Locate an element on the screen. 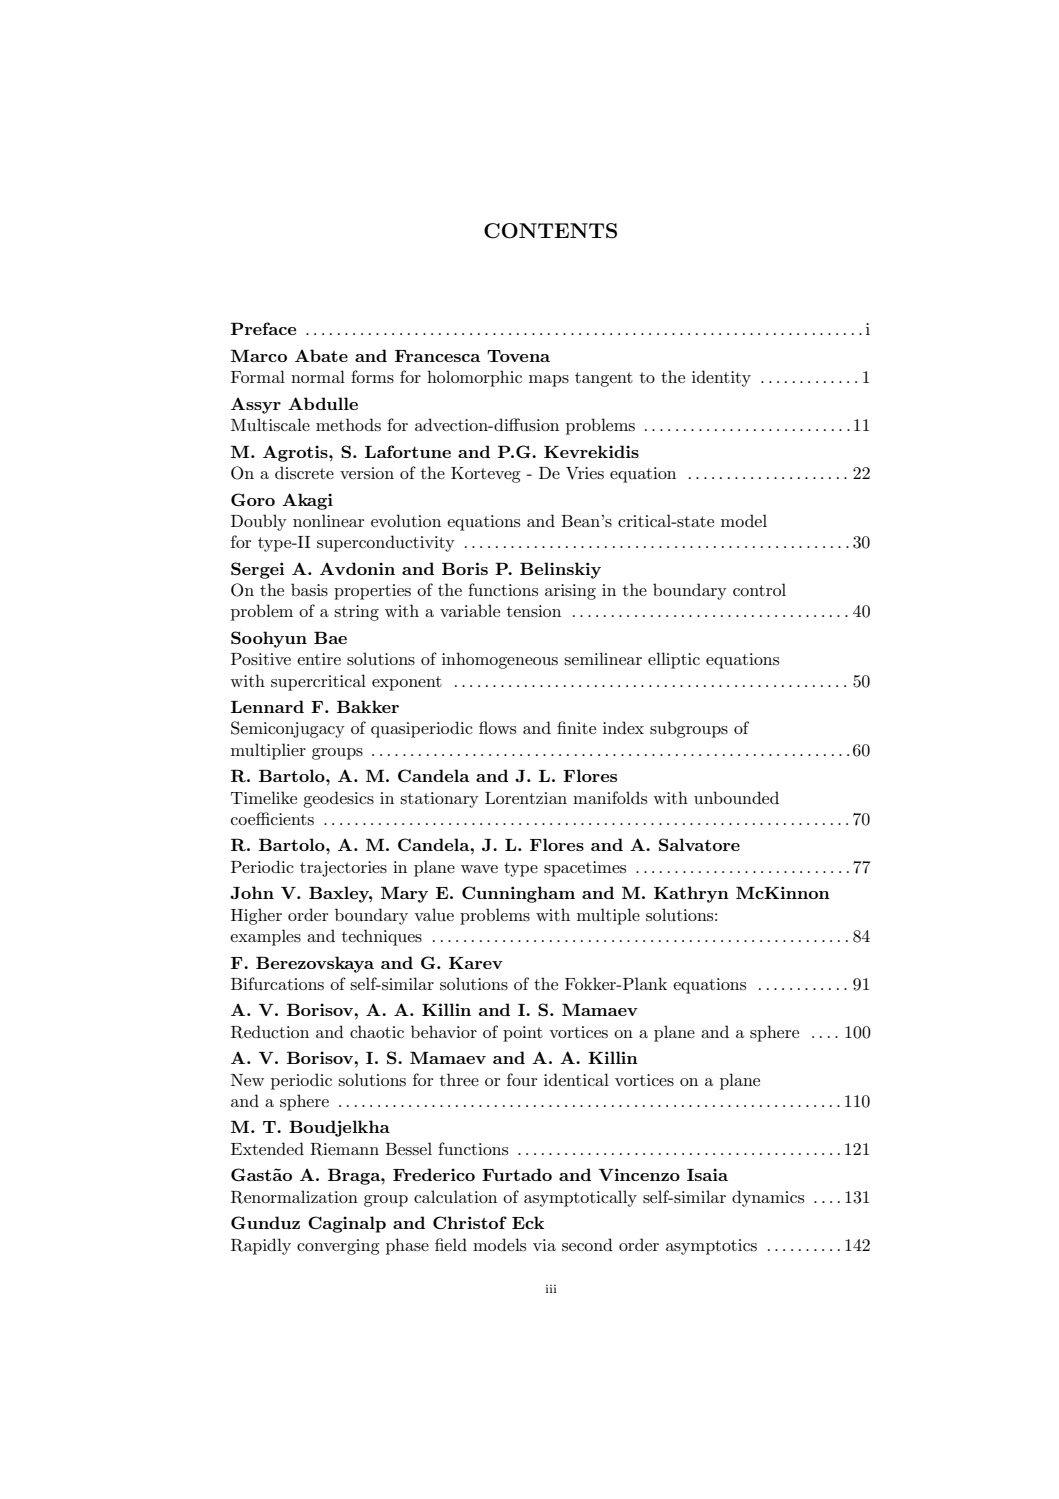  identity is located at coordinates (721, 378).
